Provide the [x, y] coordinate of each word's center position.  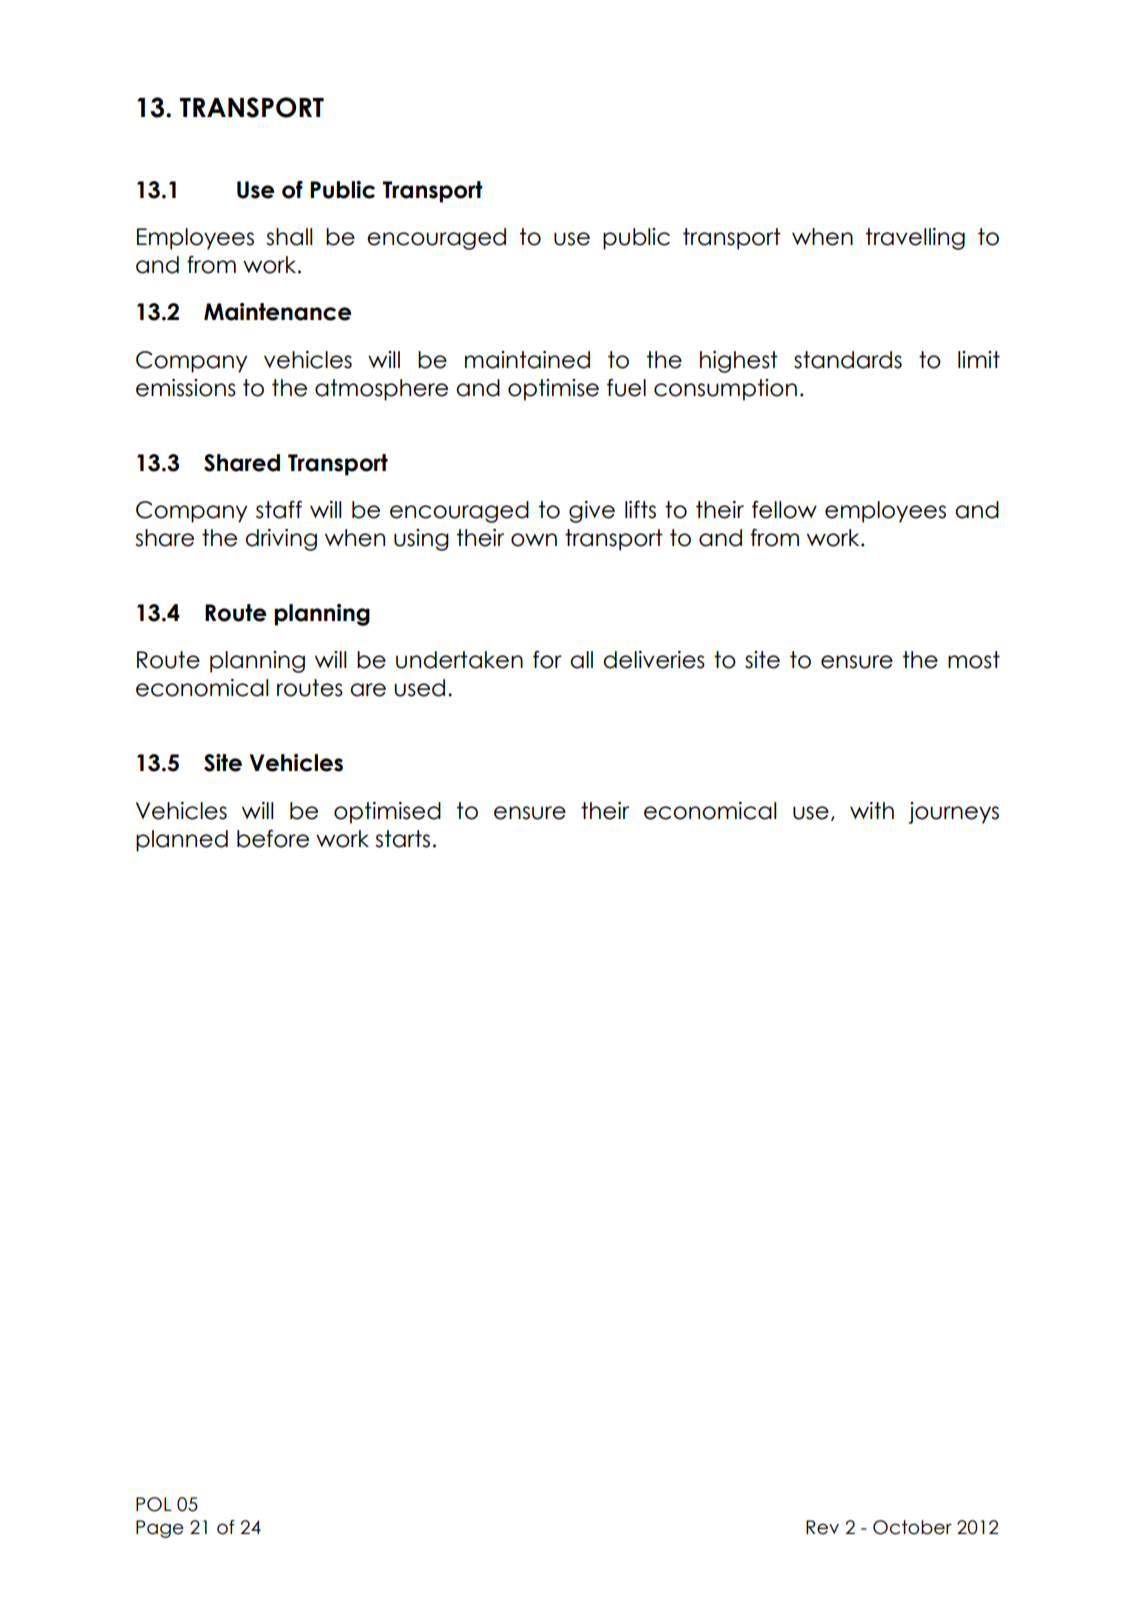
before [273, 839]
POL [154, 1504]
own [534, 540]
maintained [527, 360]
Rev [822, 1527]
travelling [915, 239]
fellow [784, 510]
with [872, 810]
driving [281, 540]
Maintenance [277, 312]
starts [402, 839]
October [912, 1527]
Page [160, 1529]
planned [182, 841]
